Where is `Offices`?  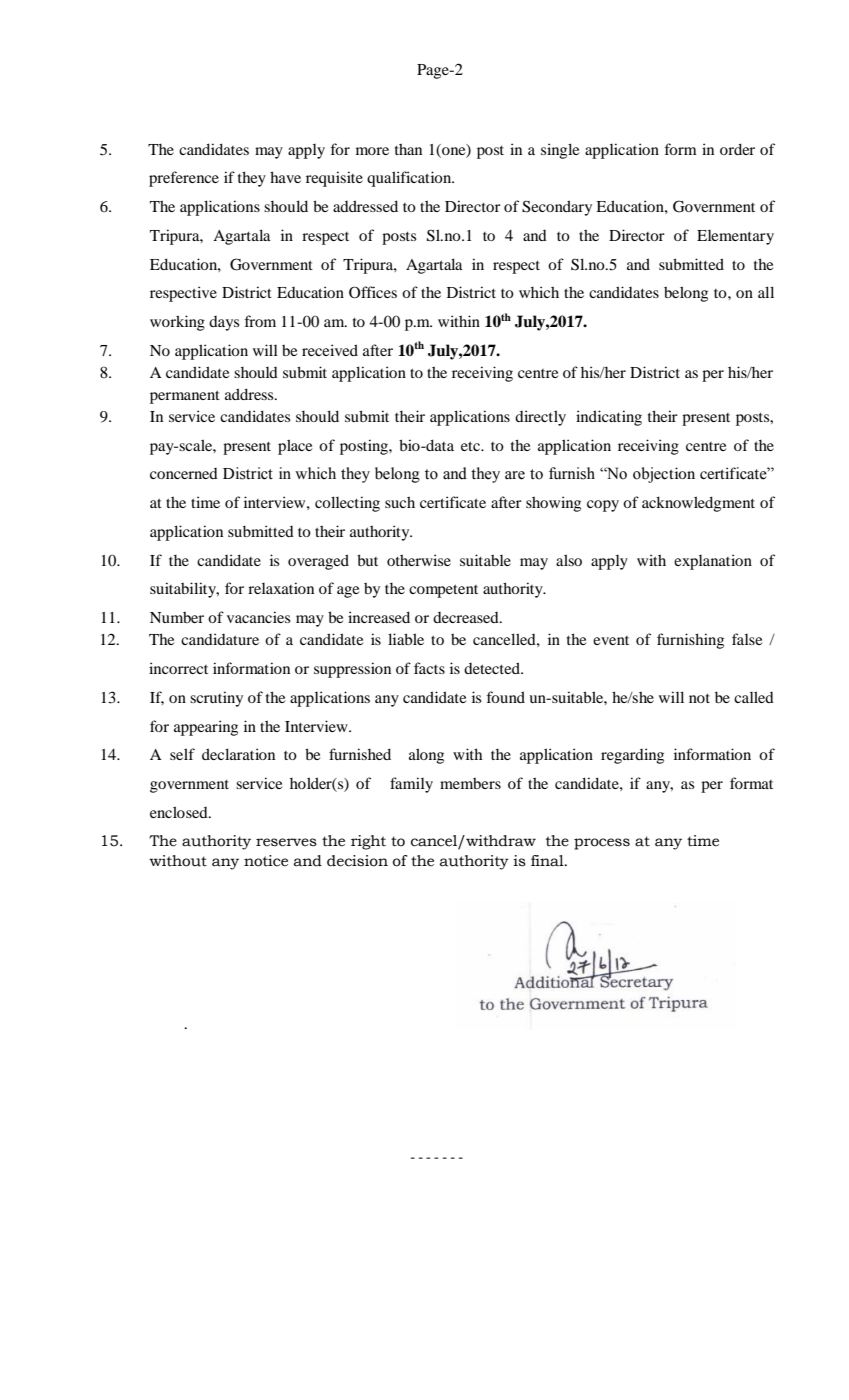
Offices is located at coordinates (373, 292).
